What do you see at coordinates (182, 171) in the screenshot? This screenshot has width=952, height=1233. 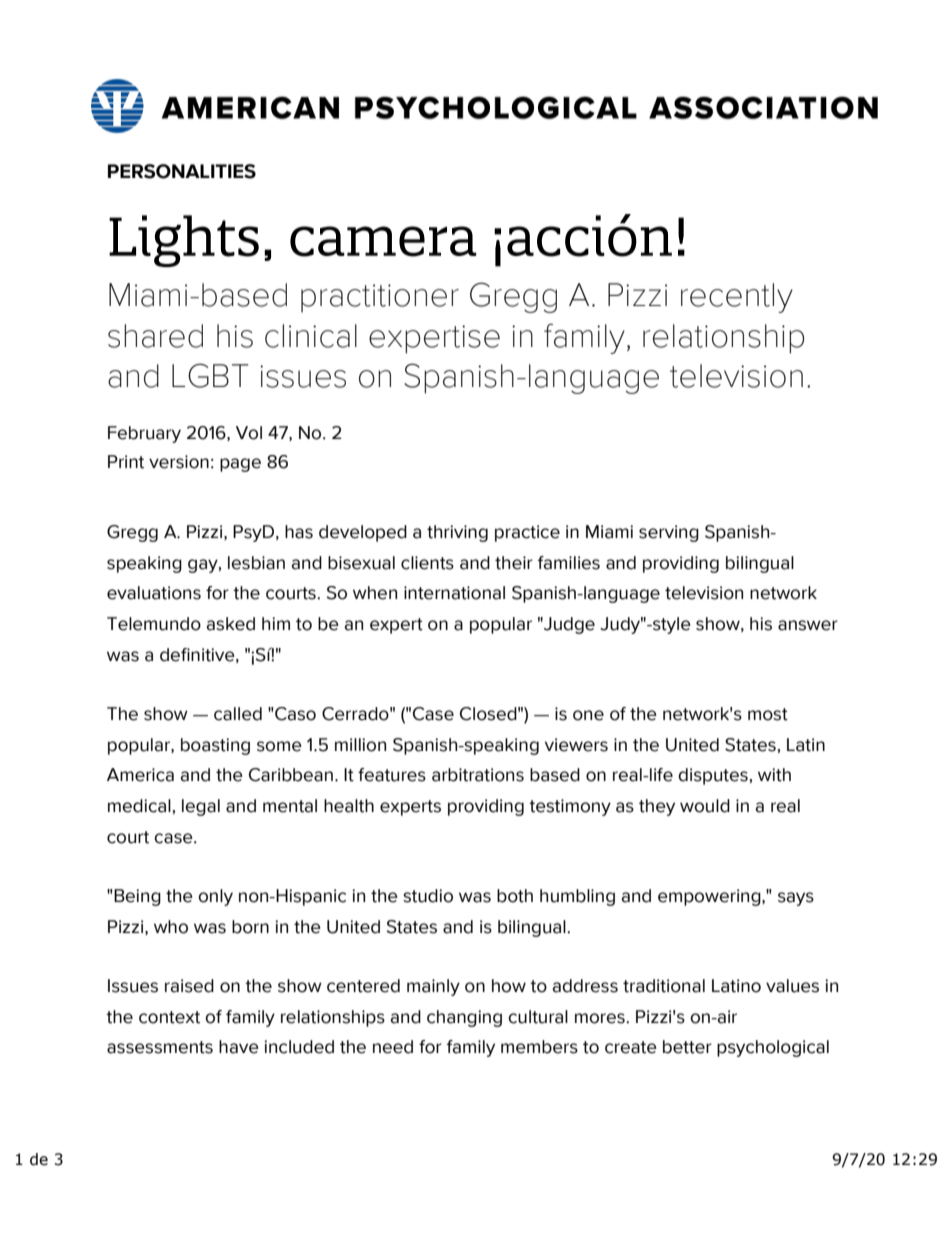 I see `PERSONALITIES` at bounding box center [182, 171].
